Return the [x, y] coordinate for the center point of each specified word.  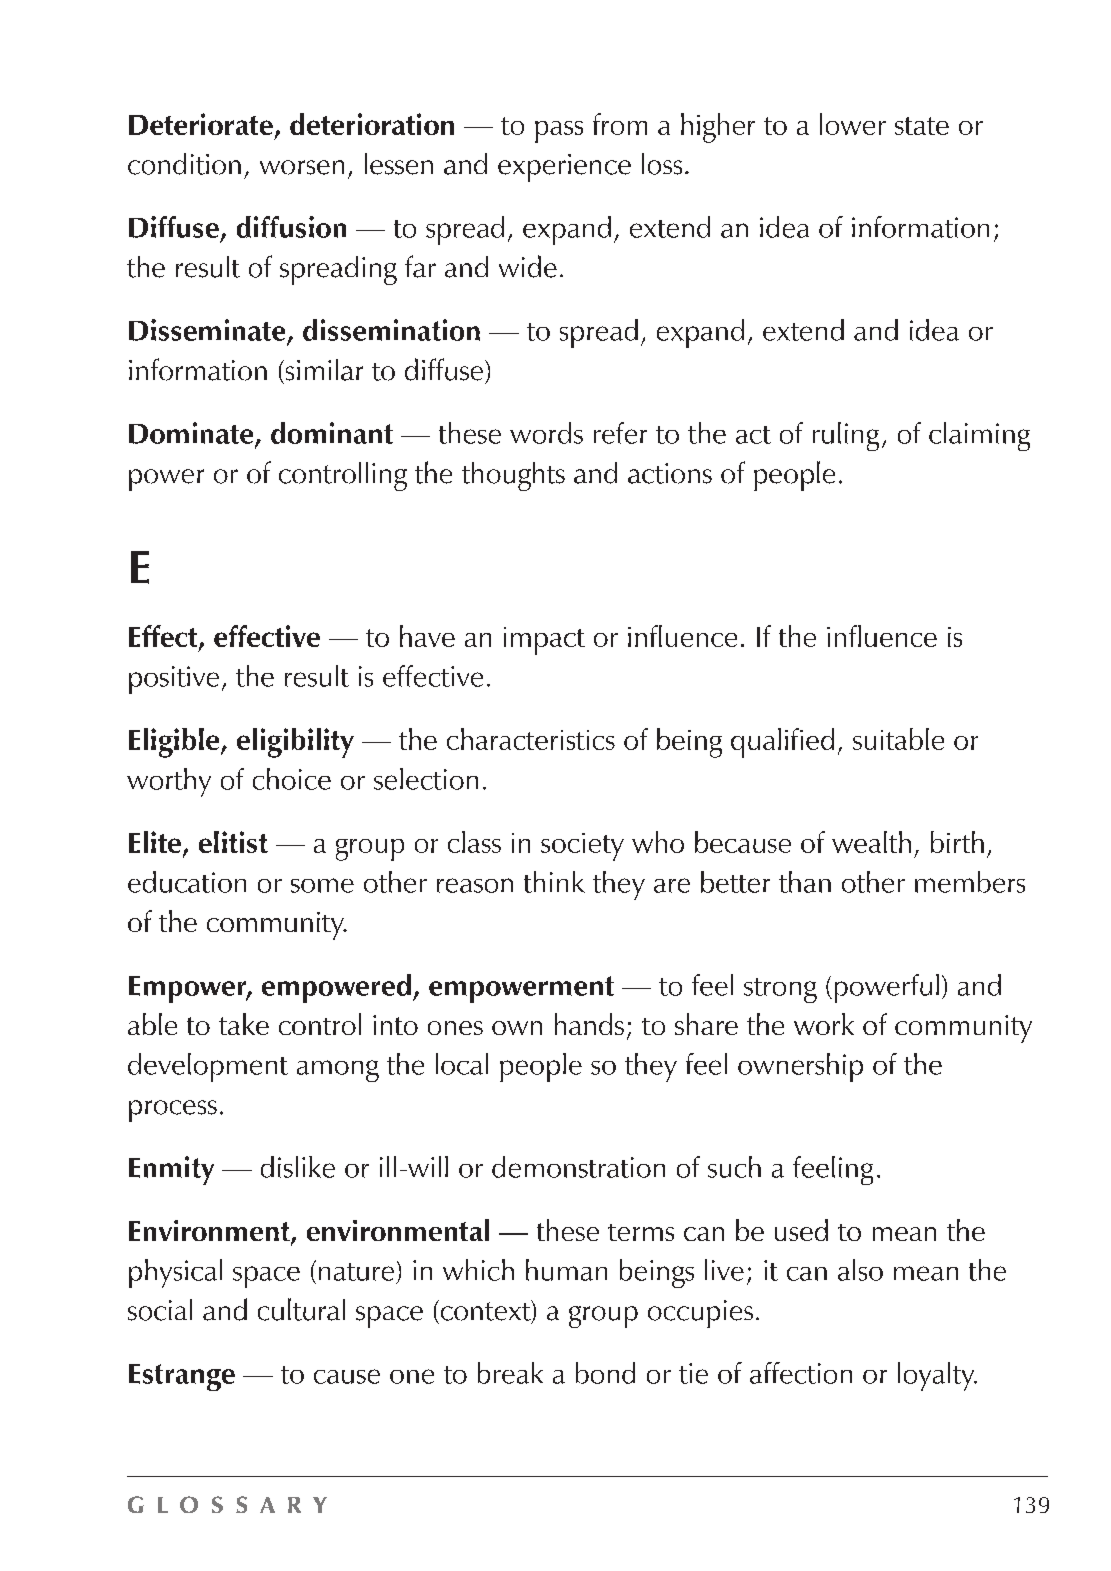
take [244, 1024]
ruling [846, 436]
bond [605, 1373]
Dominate [192, 434]
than [805, 882]
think [554, 882]
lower [853, 124]
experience [564, 168]
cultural [301, 1309]
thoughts [513, 476]
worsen [302, 167]
